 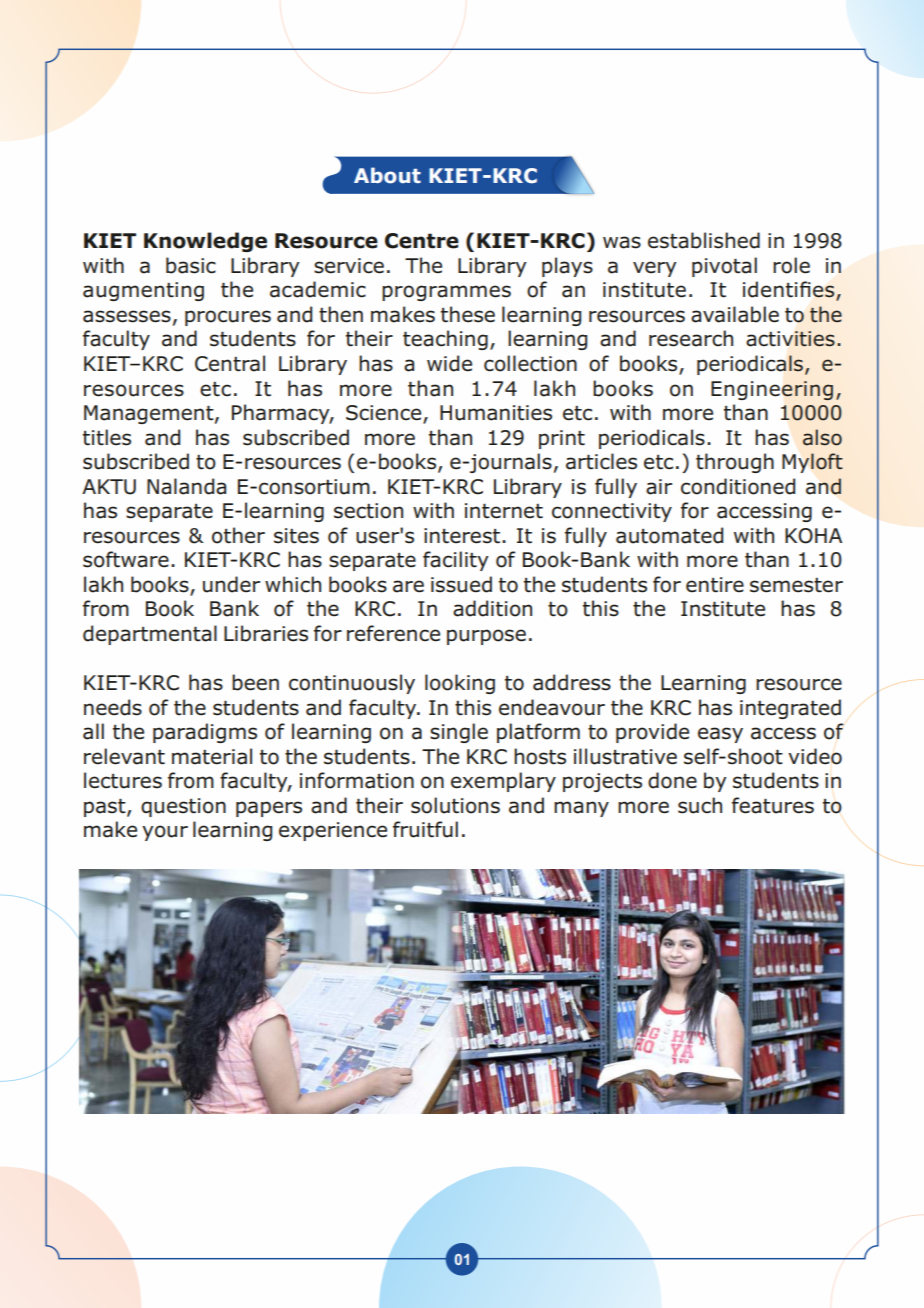 I want to click on research, so click(x=691, y=338).
